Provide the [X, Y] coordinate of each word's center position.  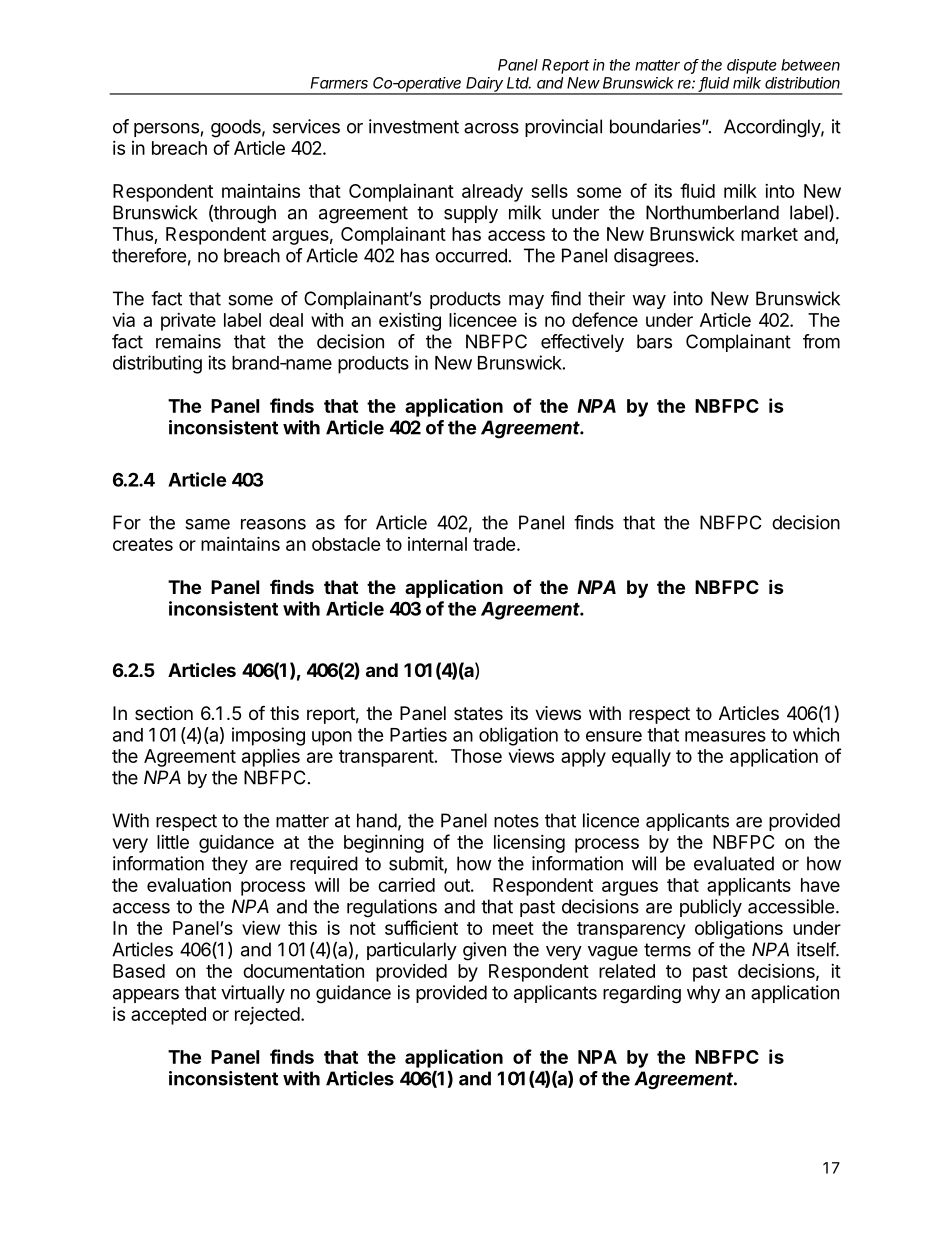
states [478, 714]
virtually [253, 994]
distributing [157, 364]
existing [410, 322]
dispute [752, 66]
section [164, 713]
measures [725, 736]
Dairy [485, 85]
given [484, 951]
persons [166, 130]
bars [654, 341]
